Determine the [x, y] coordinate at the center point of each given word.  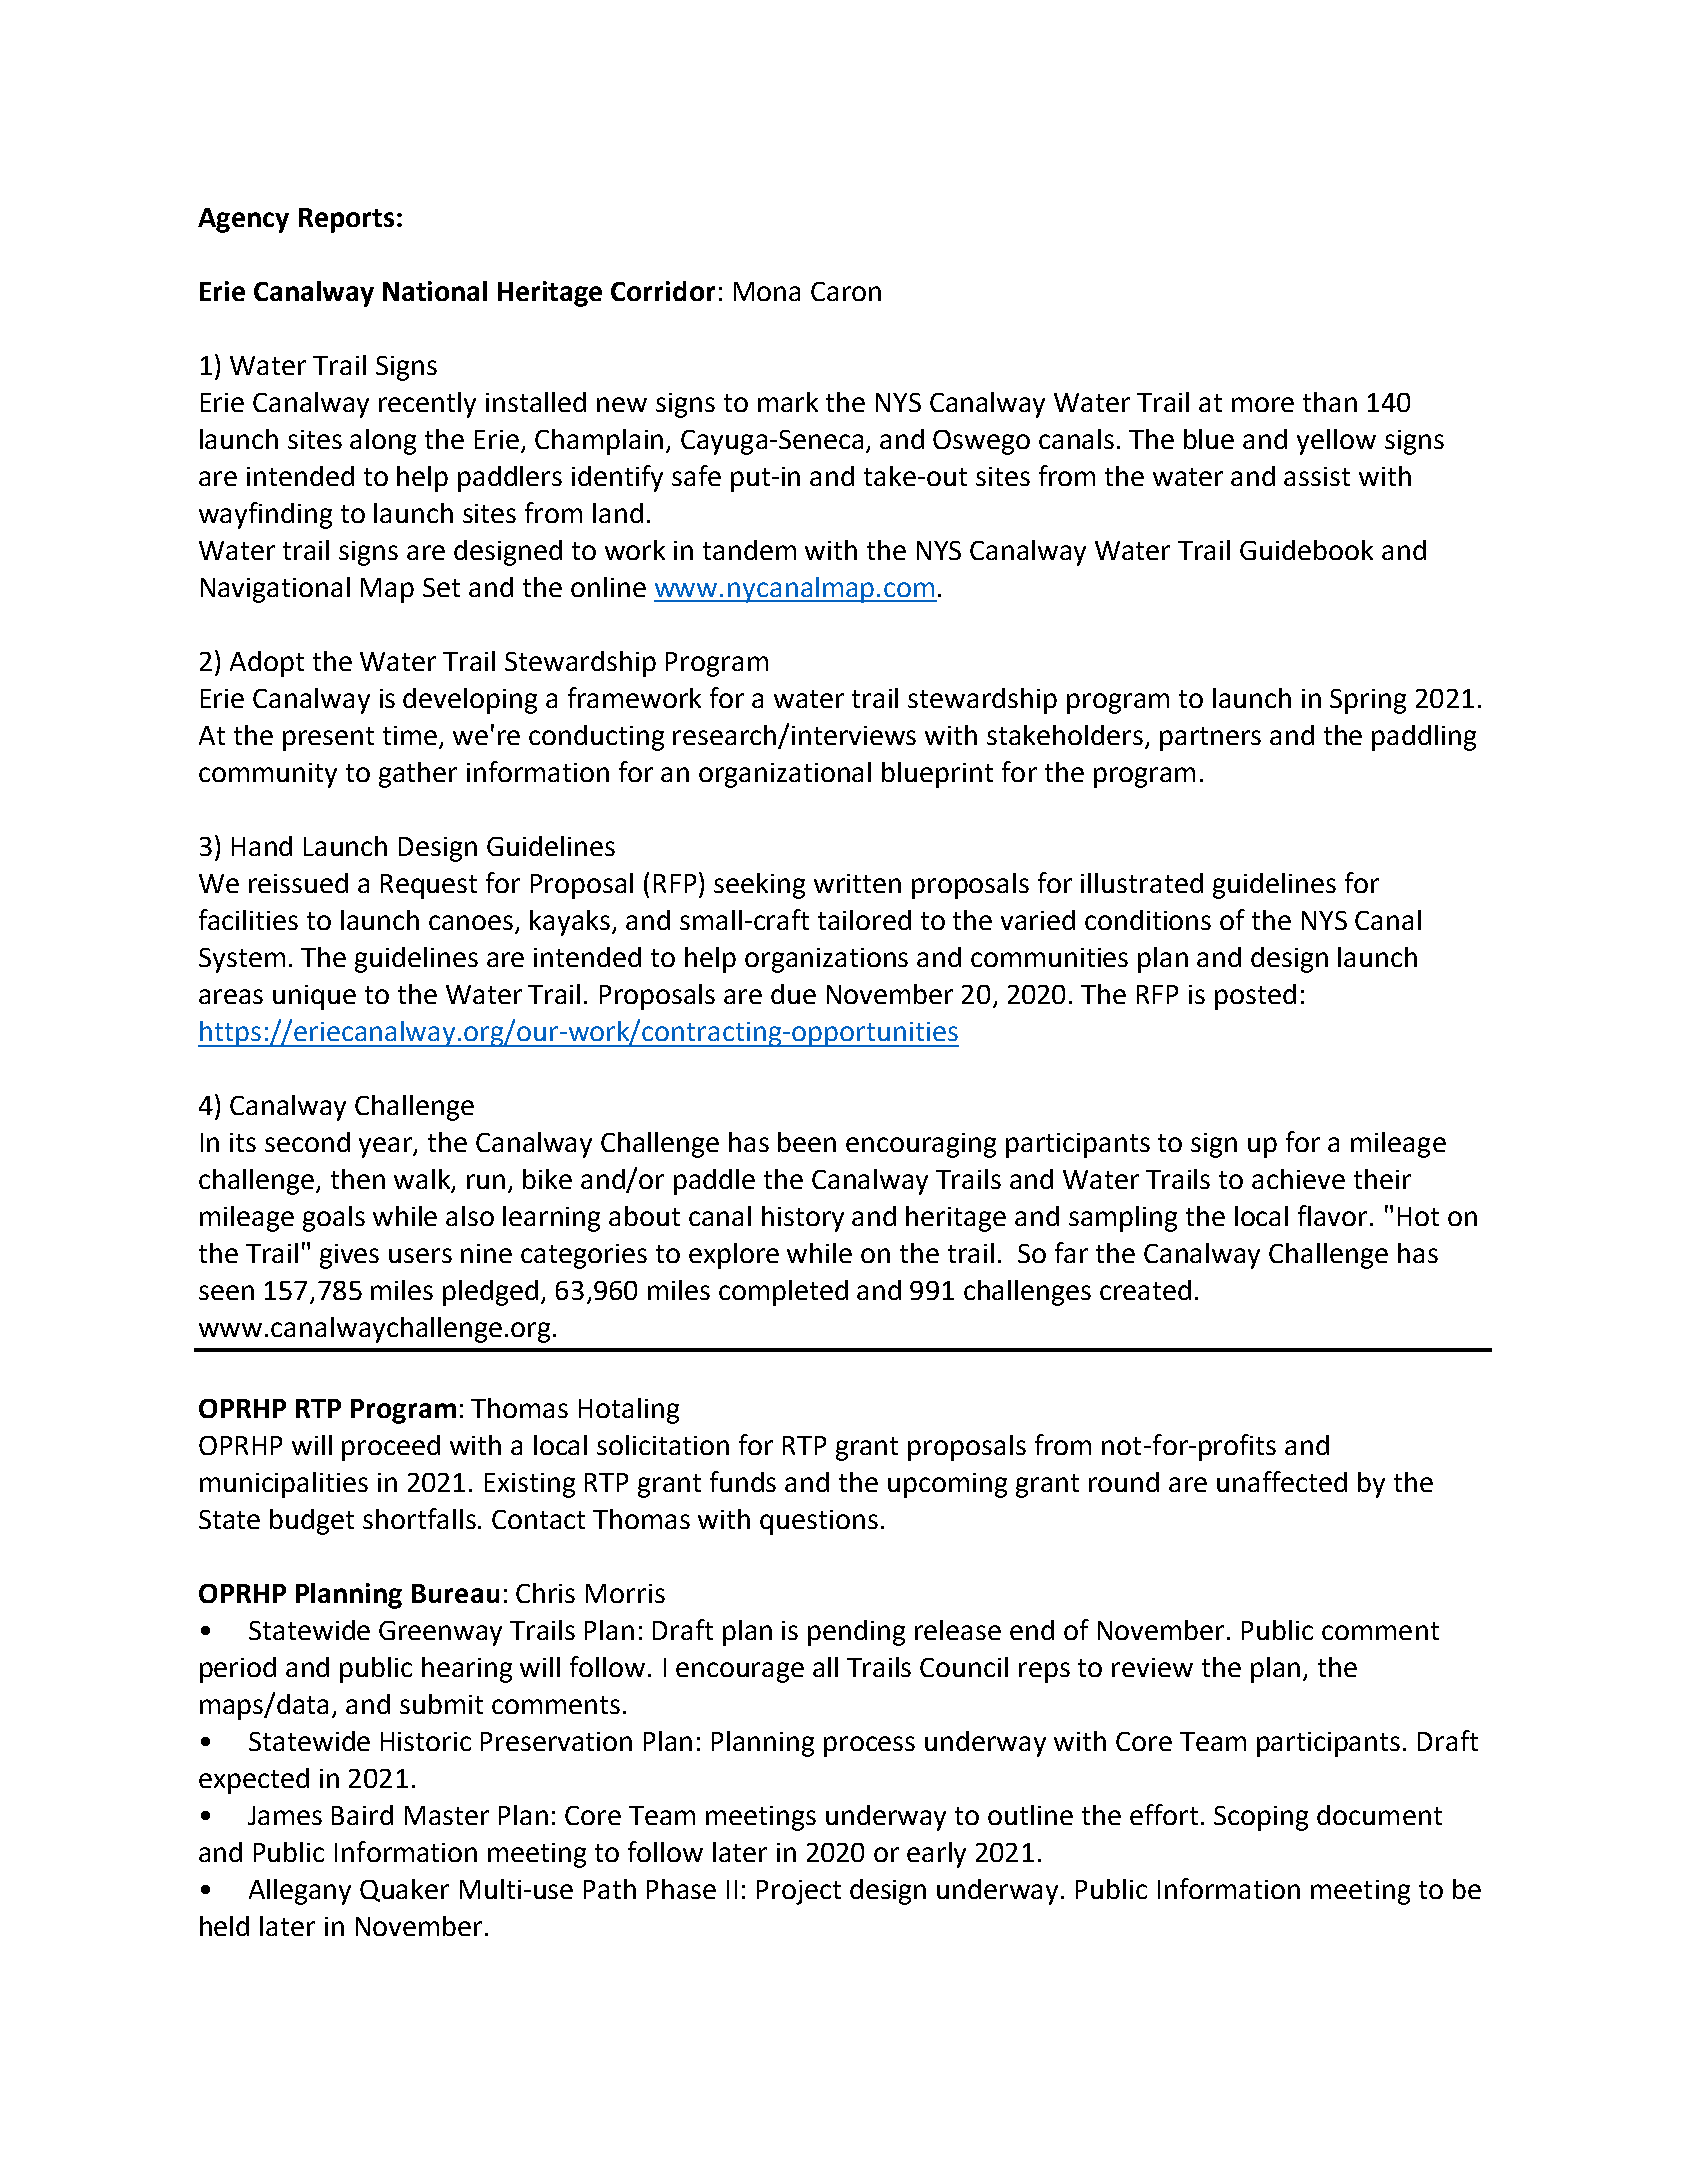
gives [349, 1256]
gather [418, 775]
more [1263, 404]
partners [1210, 739]
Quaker [404, 1890]
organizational [785, 775]
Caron [846, 291]
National [435, 291]
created [1145, 1290]
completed [783, 1293]
